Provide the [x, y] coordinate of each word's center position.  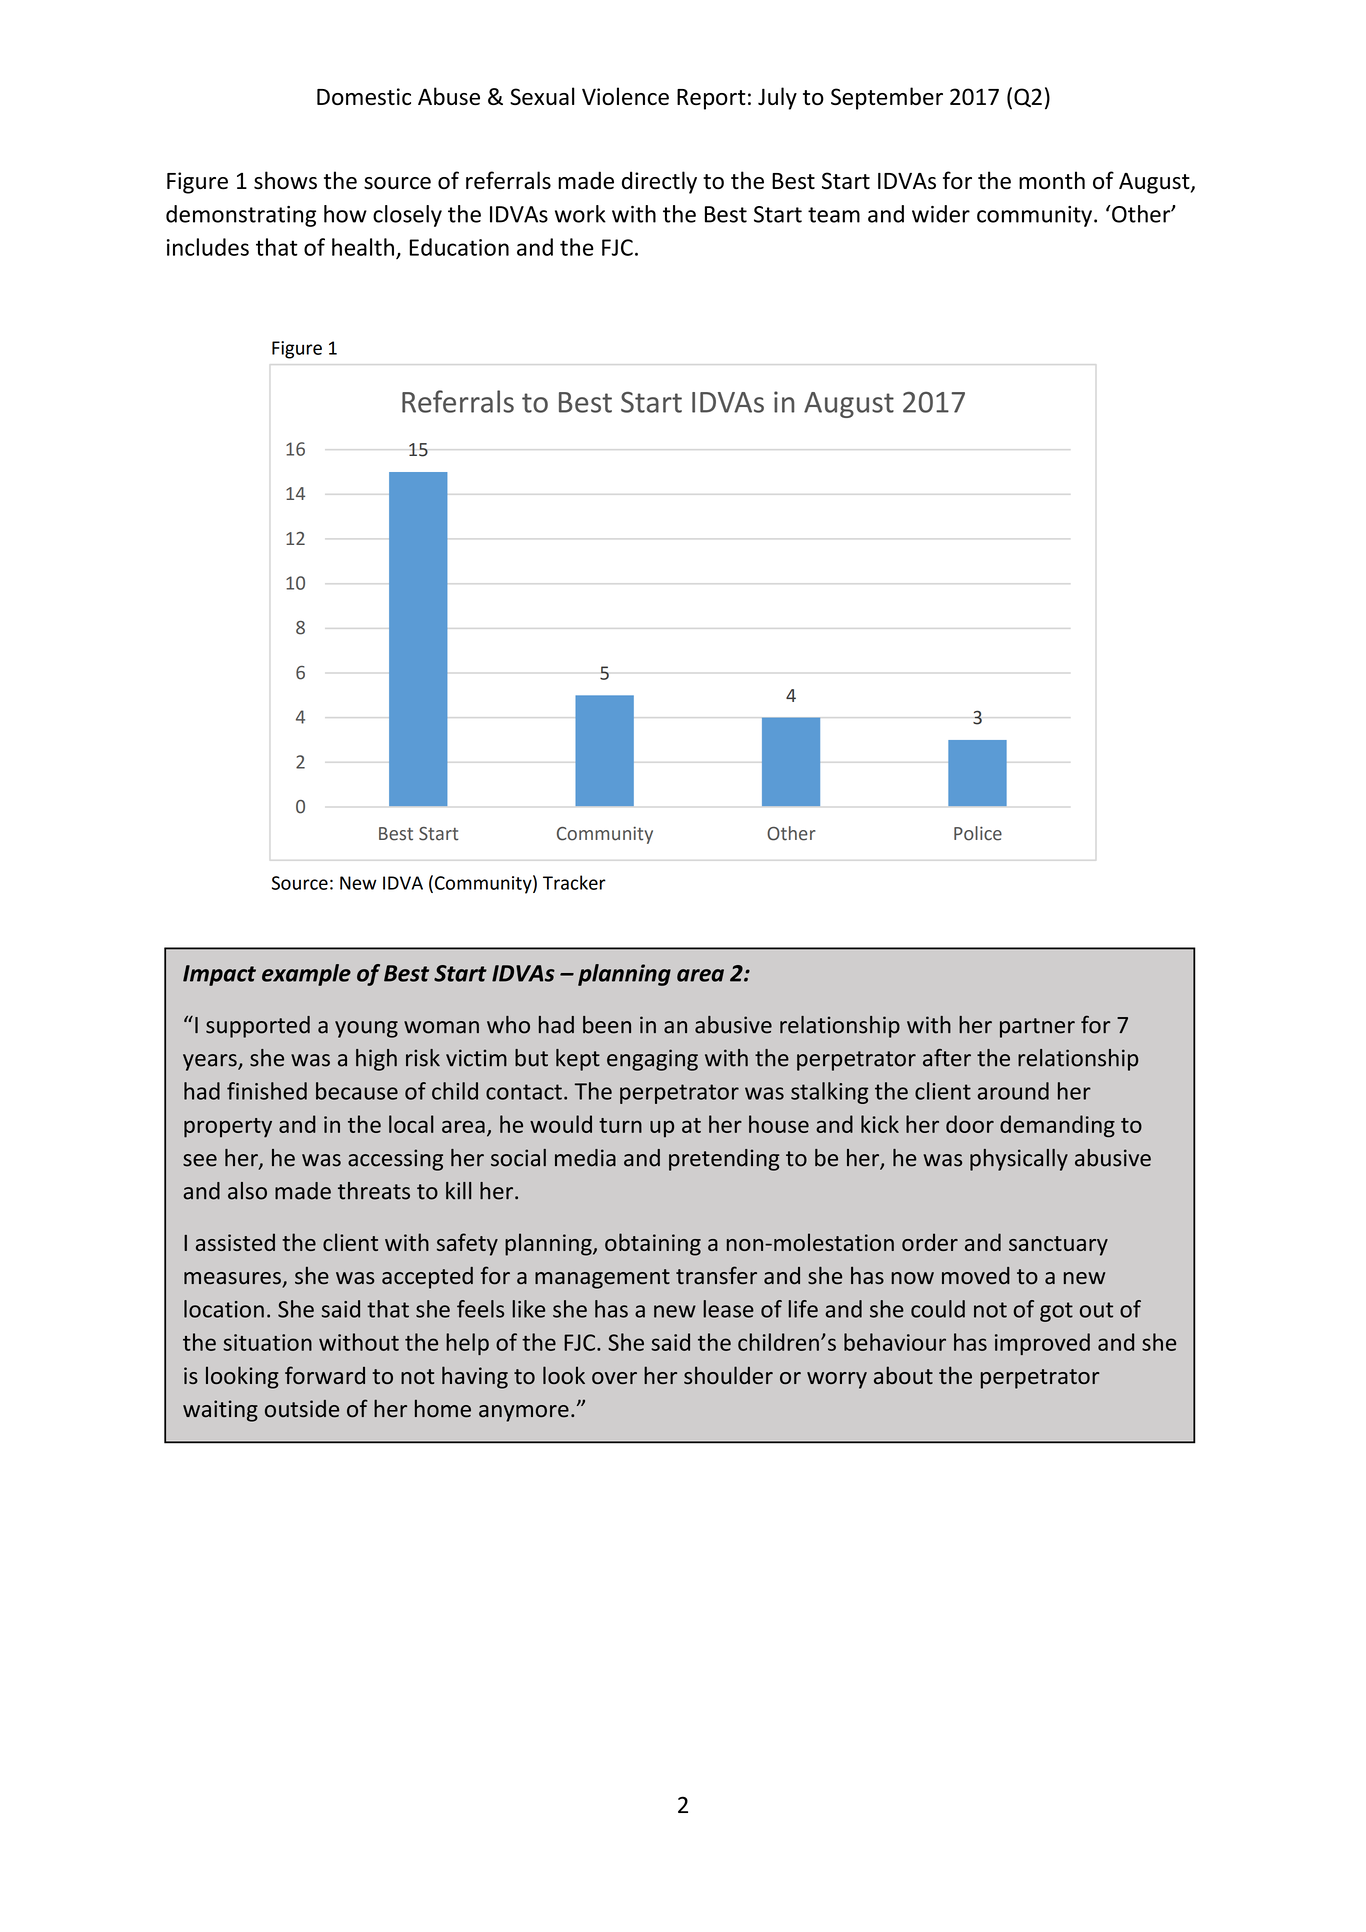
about [903, 1375]
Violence [625, 96]
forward [325, 1375]
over [614, 1378]
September [887, 98]
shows [285, 180]
